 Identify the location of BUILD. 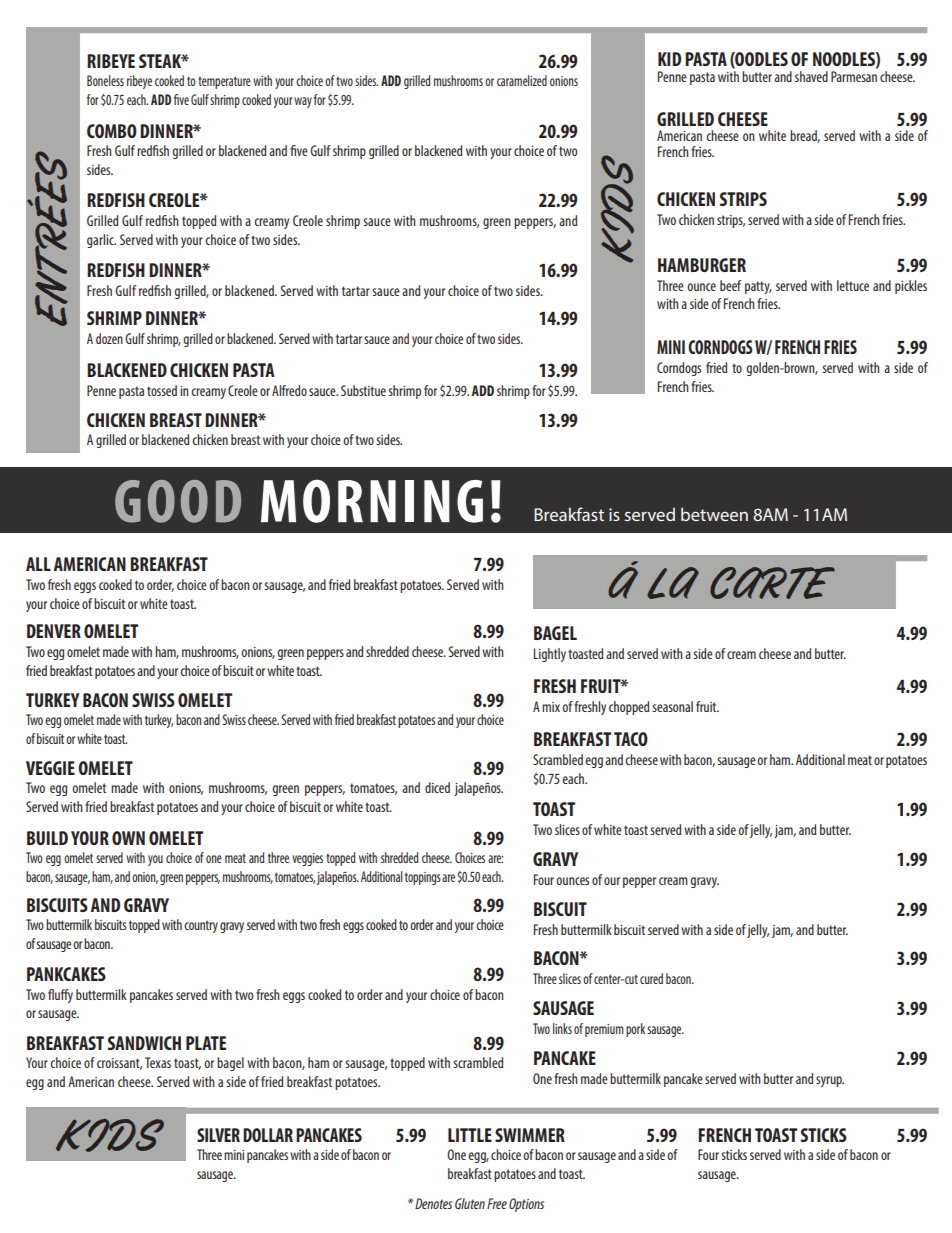
(47, 838).
